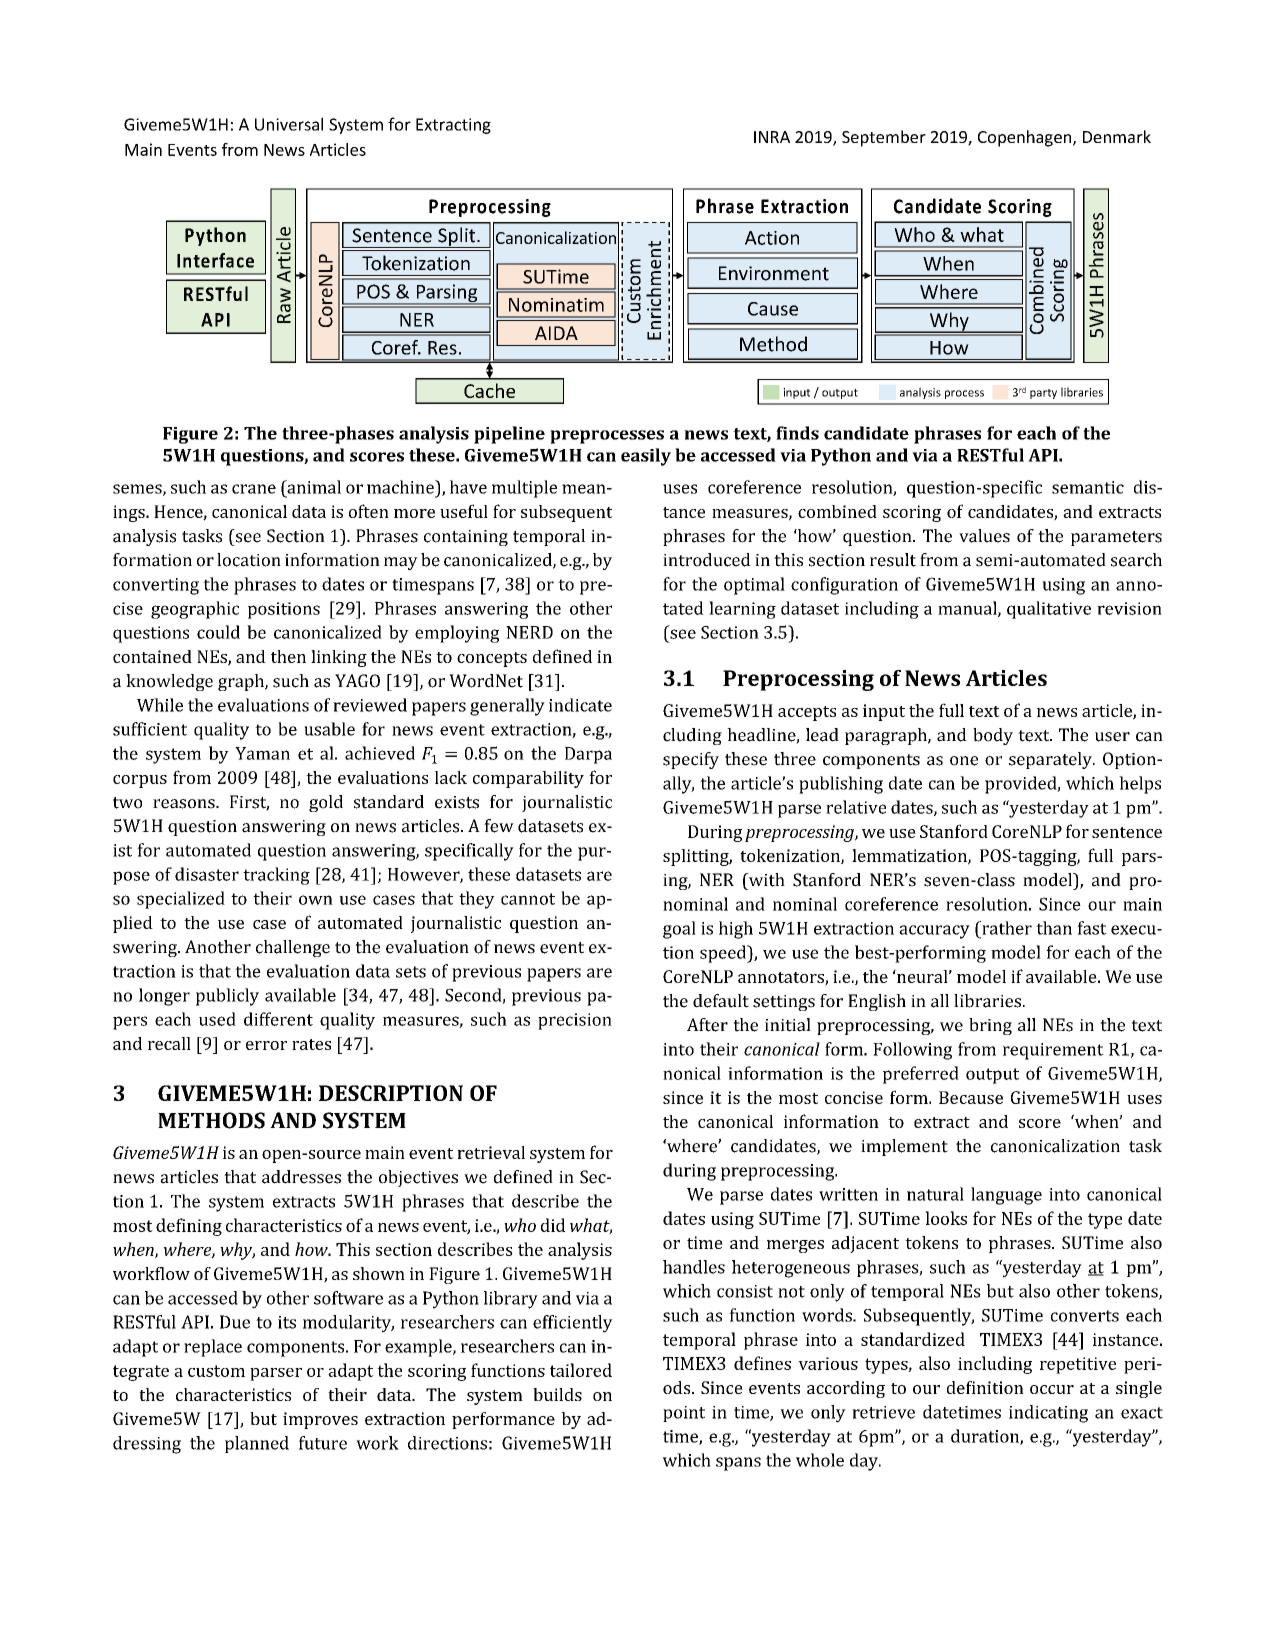 The width and height of the image is (1275, 1650). Describe the element at coordinates (684, 1414) in the image. I see `point` at that location.
